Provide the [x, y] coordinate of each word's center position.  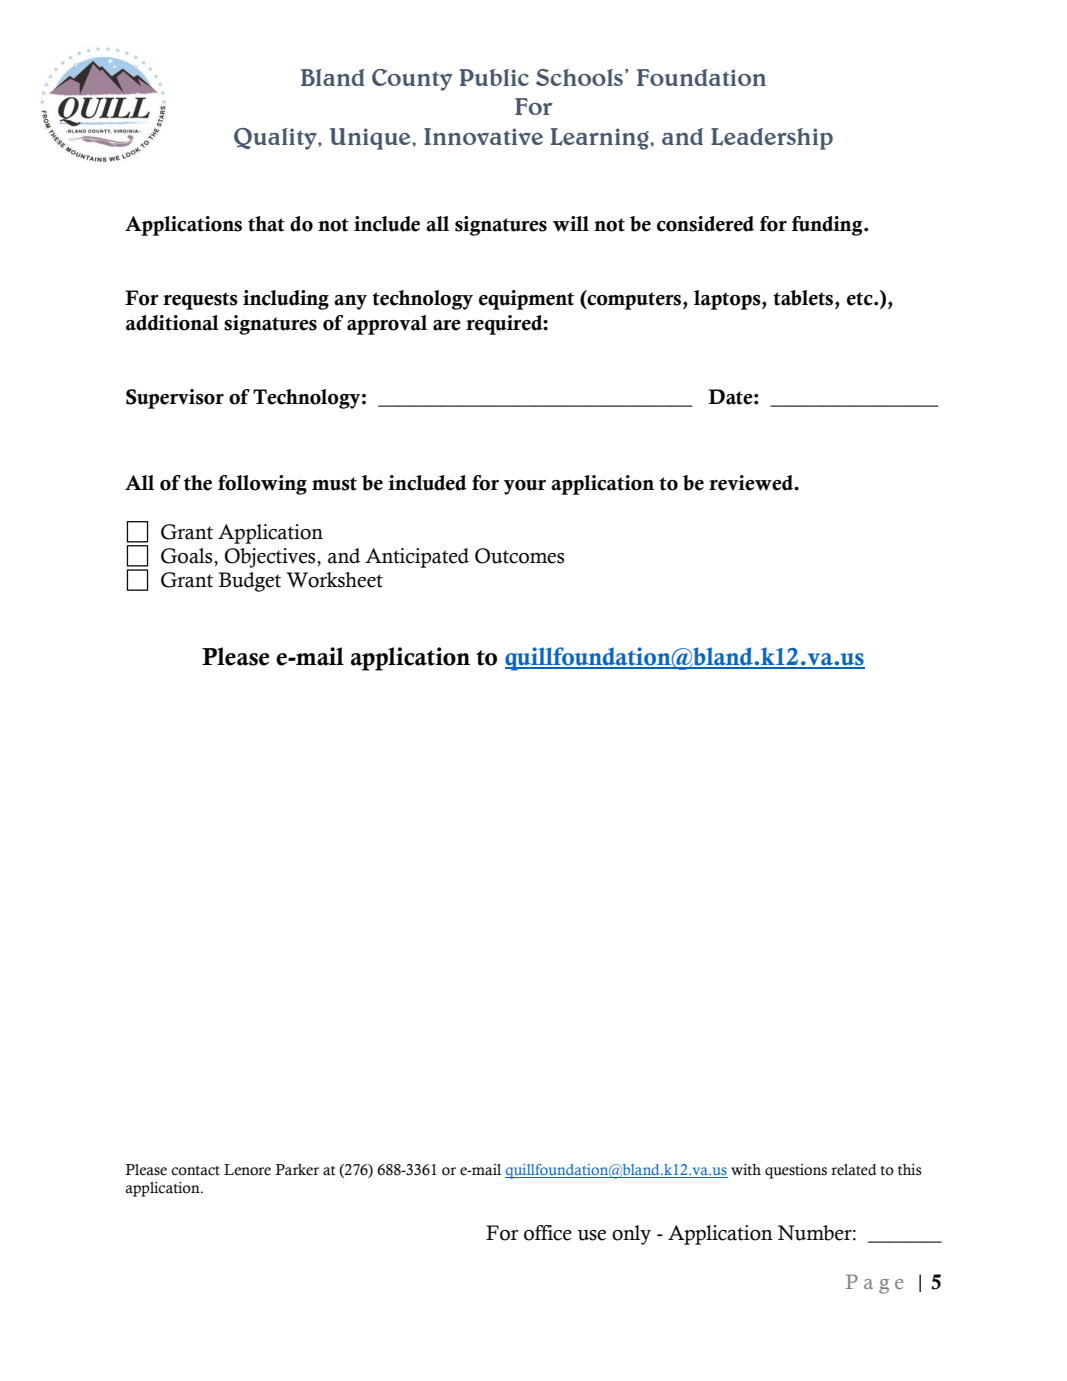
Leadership [772, 139]
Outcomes [519, 556]
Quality [276, 139]
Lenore [247, 1170]
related [853, 1170]
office [548, 1233]
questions [796, 1171]
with [746, 1169]
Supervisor [175, 399]
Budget [250, 582]
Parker [297, 1170]
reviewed [752, 483]
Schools [579, 77]
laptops [728, 300]
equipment [526, 300]
